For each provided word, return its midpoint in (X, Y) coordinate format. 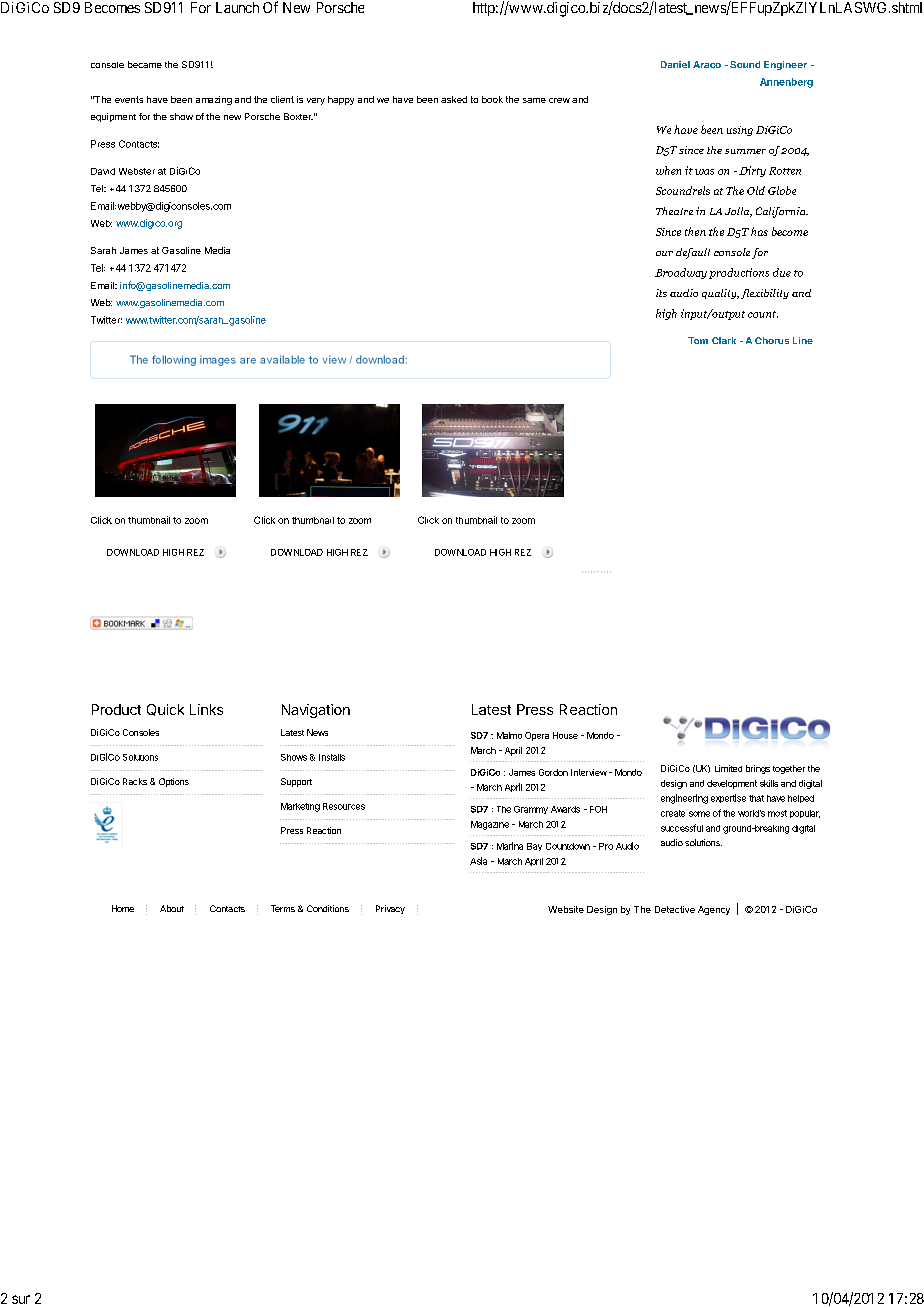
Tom (698, 340)
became (145, 64)
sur (21, 1299)
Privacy (390, 909)
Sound (745, 64)
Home (123, 908)
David (103, 171)
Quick (165, 710)
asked (454, 99)
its (661, 293)
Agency (714, 910)
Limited (728, 768)
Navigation (316, 711)
